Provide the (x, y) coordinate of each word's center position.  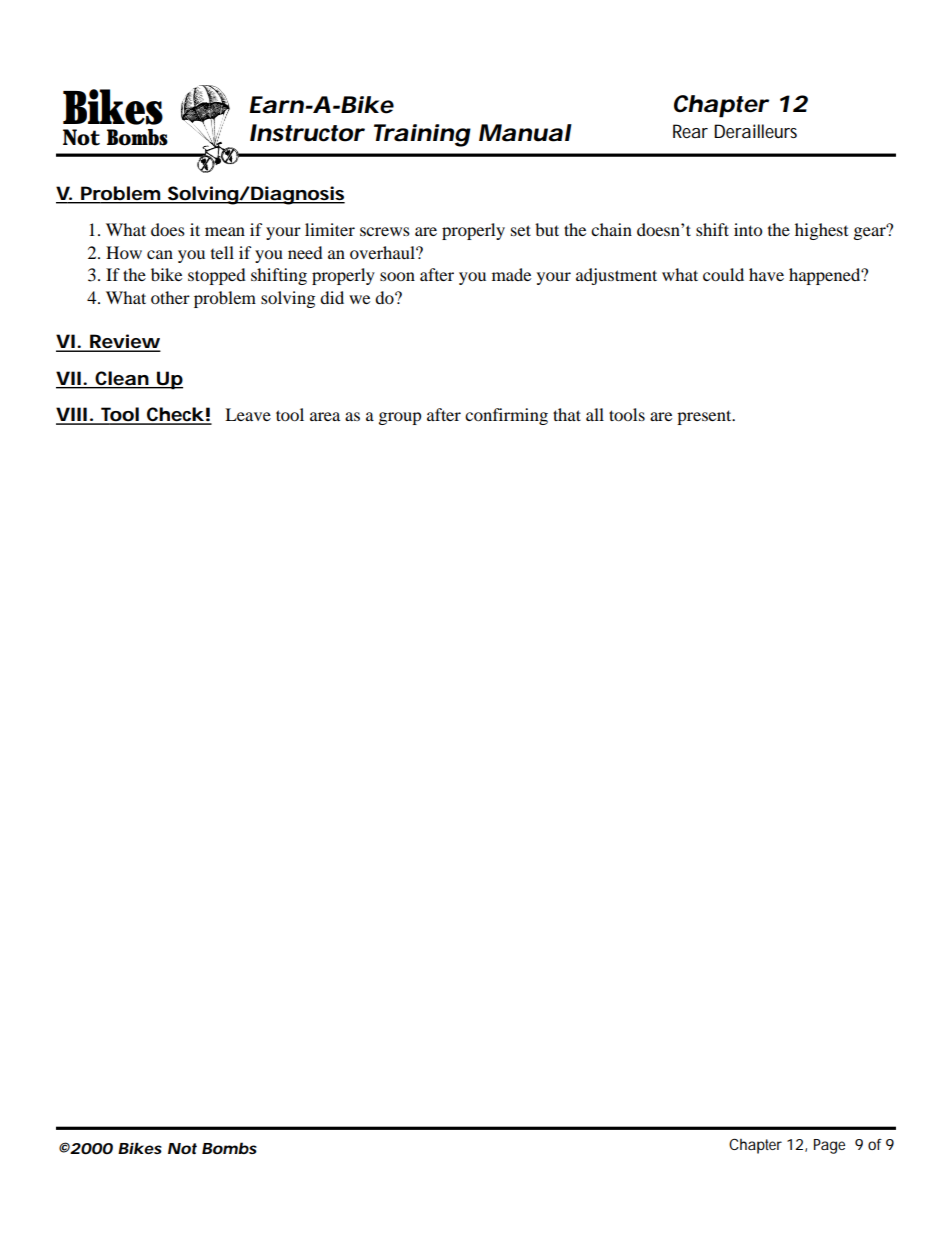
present (705, 417)
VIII (72, 415)
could (723, 274)
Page (829, 1146)
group (400, 418)
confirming (506, 416)
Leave (248, 414)
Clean (122, 378)
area (325, 416)
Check (174, 415)
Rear (690, 131)
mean (225, 231)
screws (385, 231)
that (567, 414)
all (595, 414)
